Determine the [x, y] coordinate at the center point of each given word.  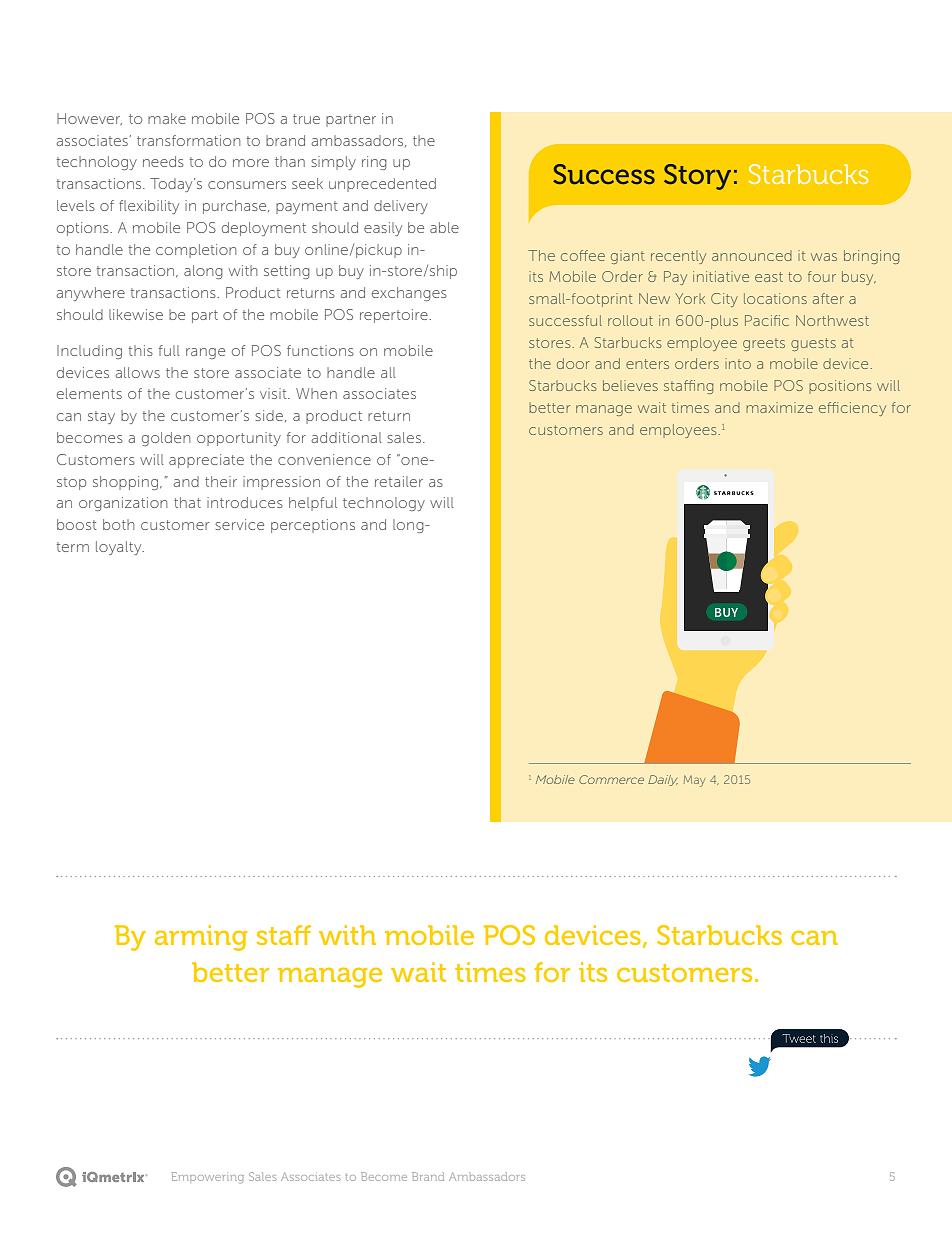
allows [138, 372]
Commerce [611, 779]
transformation [188, 140]
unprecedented [382, 185]
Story [697, 177]
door [573, 363]
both [118, 524]
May [694, 781]
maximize [779, 407]
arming [201, 938]
